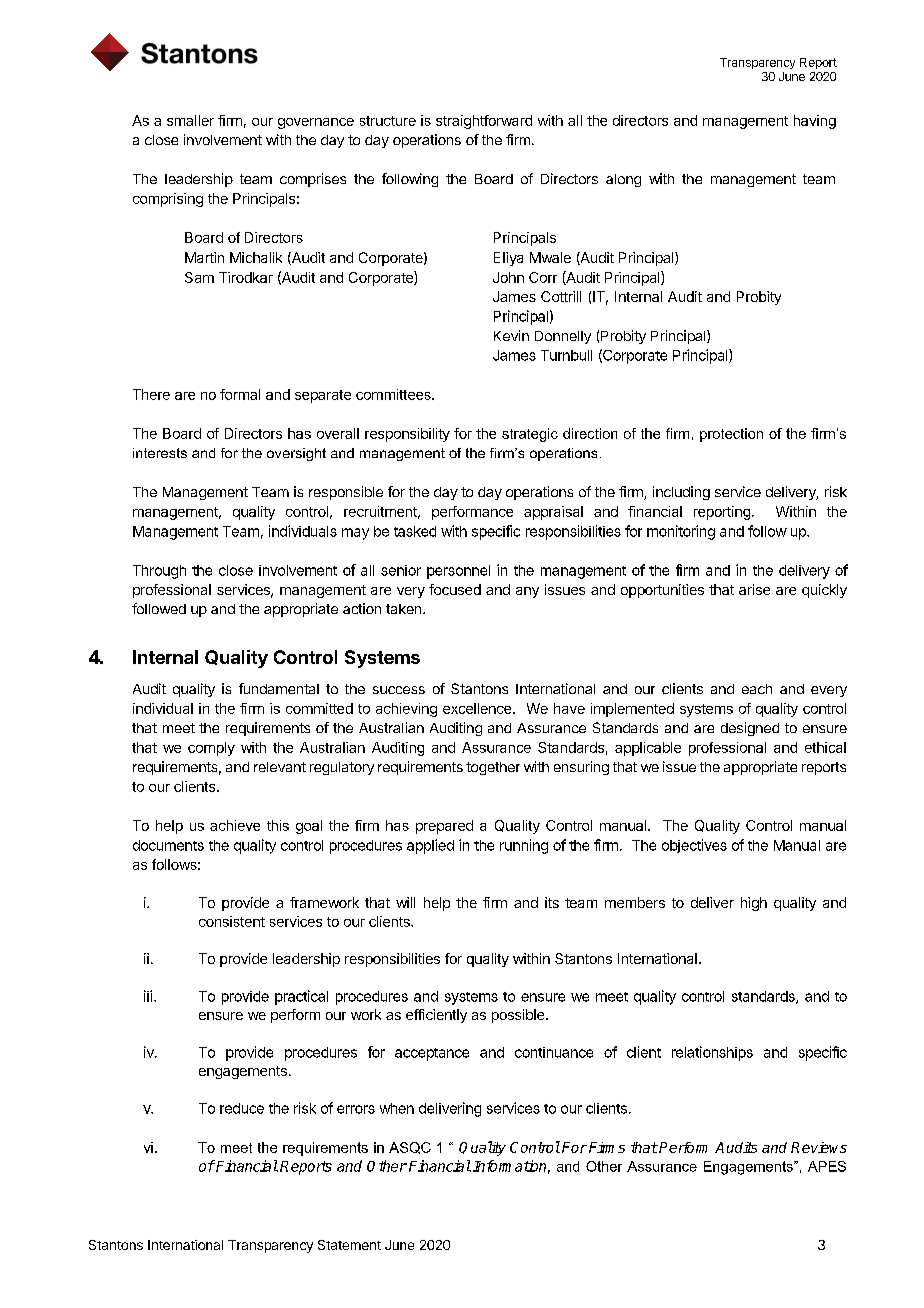  Describe the element at coordinates (757, 689) in the screenshot. I see `each` at that location.
